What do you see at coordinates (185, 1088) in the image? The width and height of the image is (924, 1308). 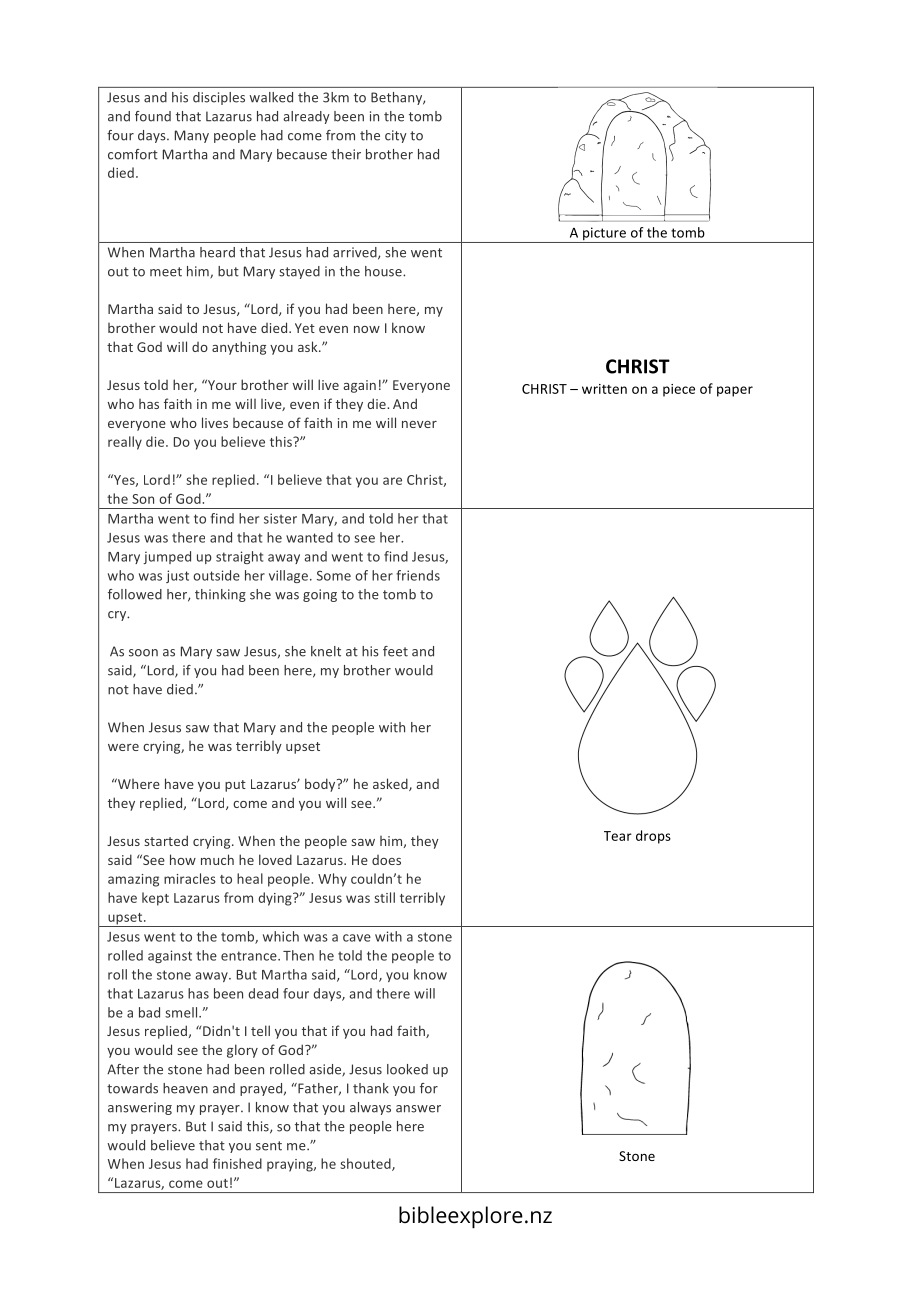 I see `heaven` at bounding box center [185, 1088].
